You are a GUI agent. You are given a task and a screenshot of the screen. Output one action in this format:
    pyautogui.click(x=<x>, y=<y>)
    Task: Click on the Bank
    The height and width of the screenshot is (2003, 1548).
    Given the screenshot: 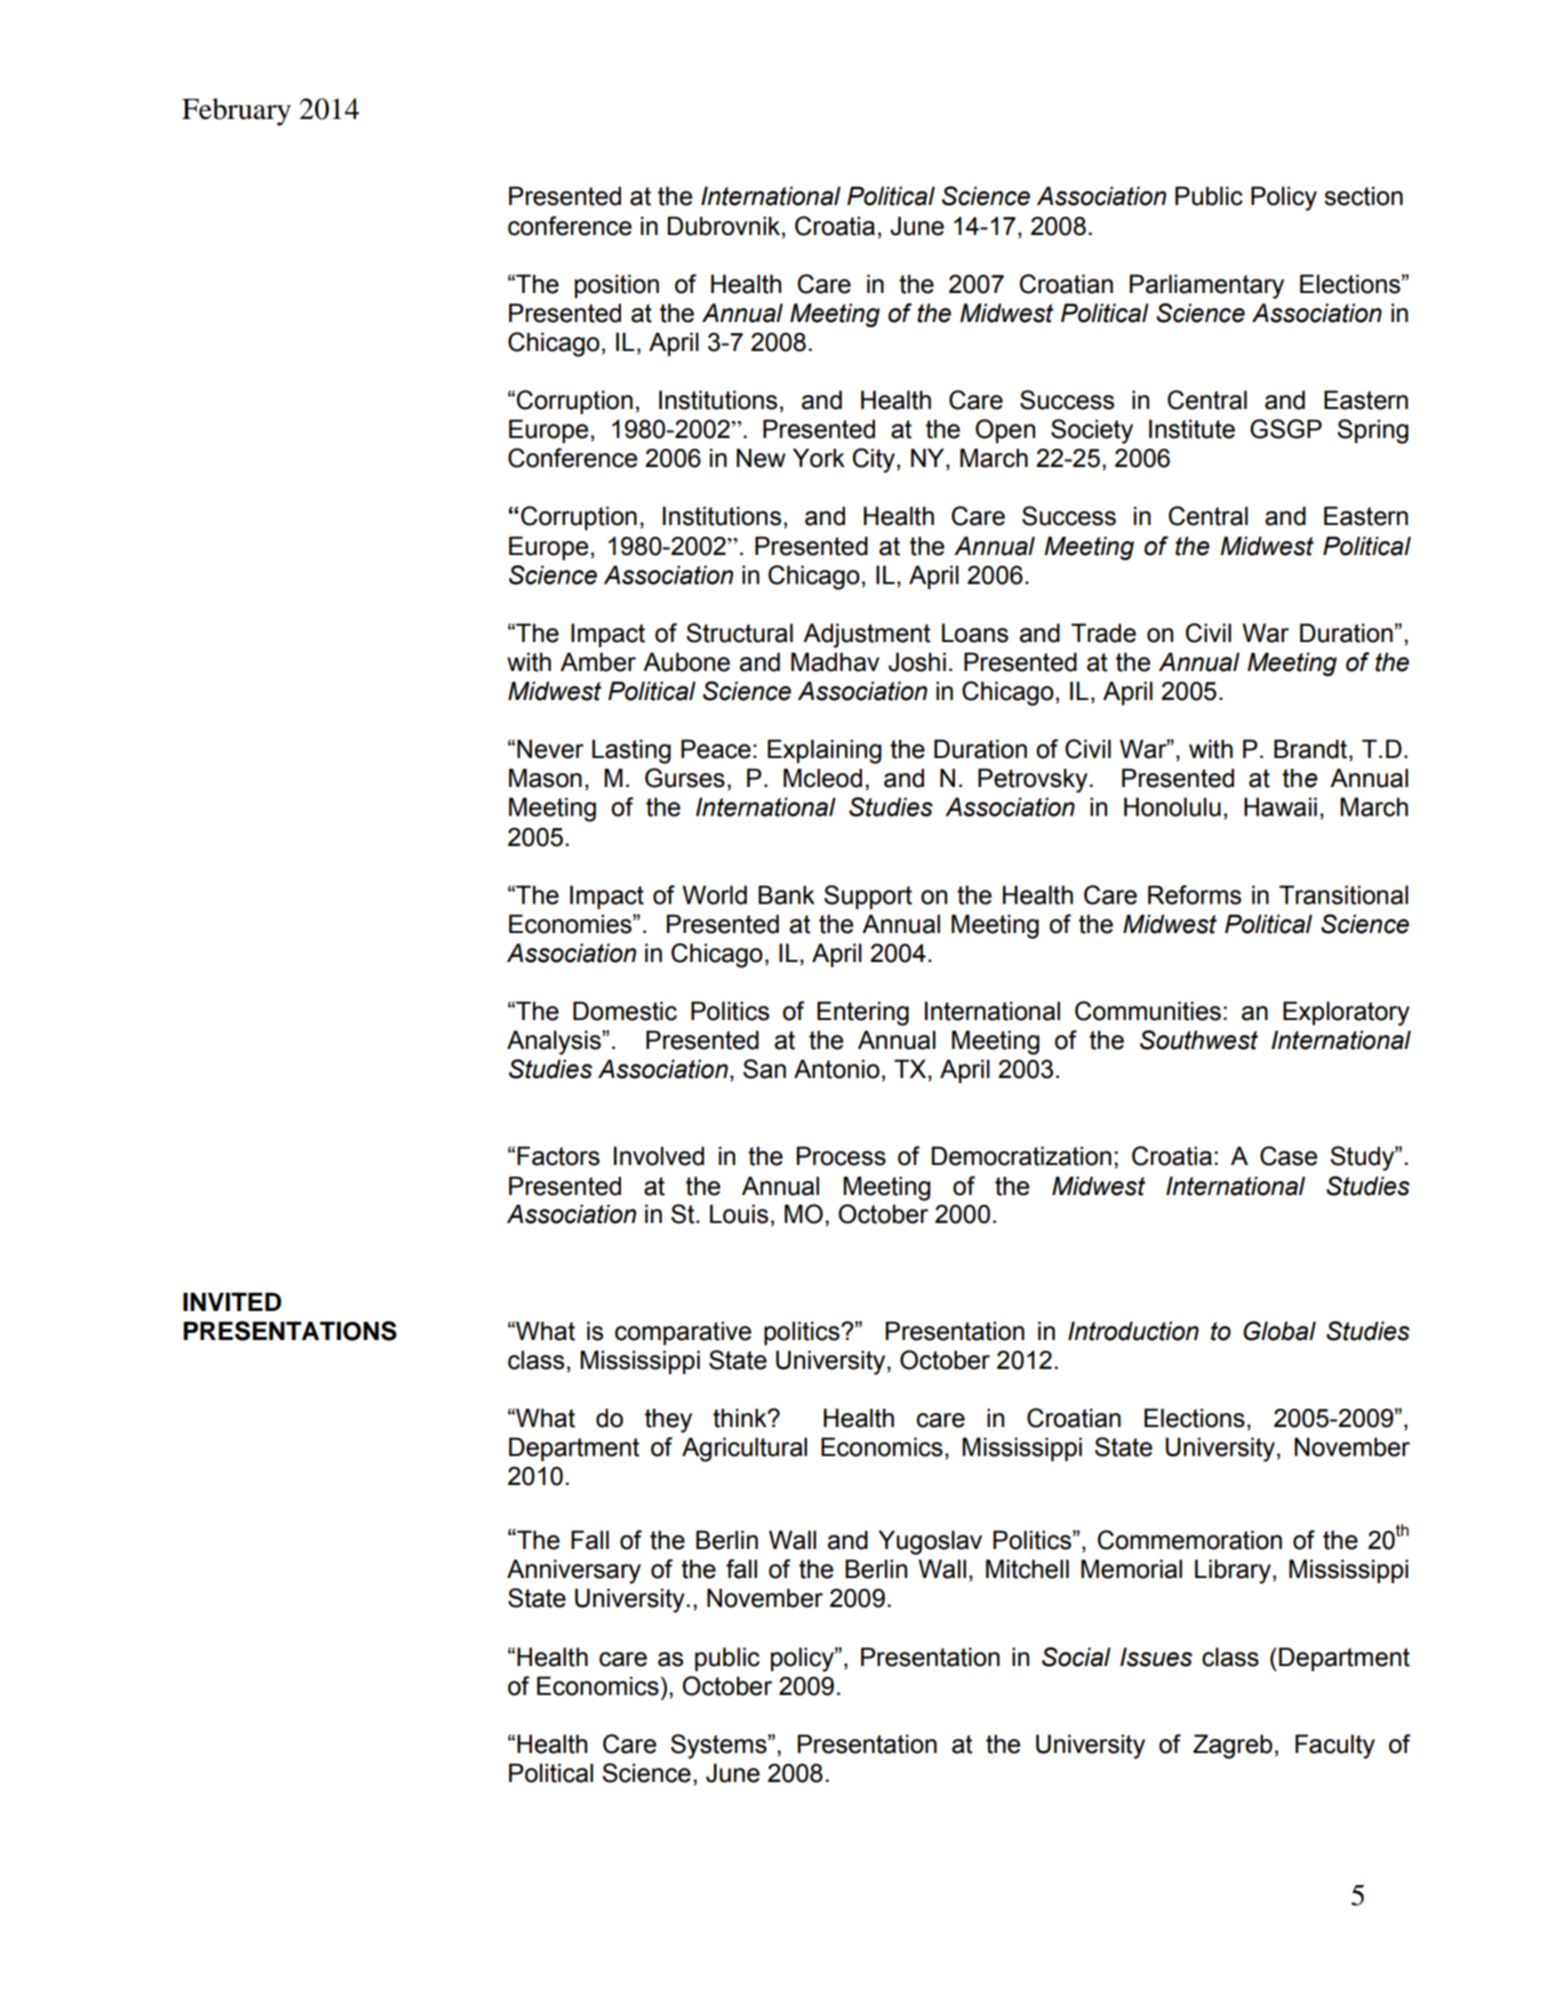 What is the action you would take?
    pyautogui.click(x=786, y=895)
